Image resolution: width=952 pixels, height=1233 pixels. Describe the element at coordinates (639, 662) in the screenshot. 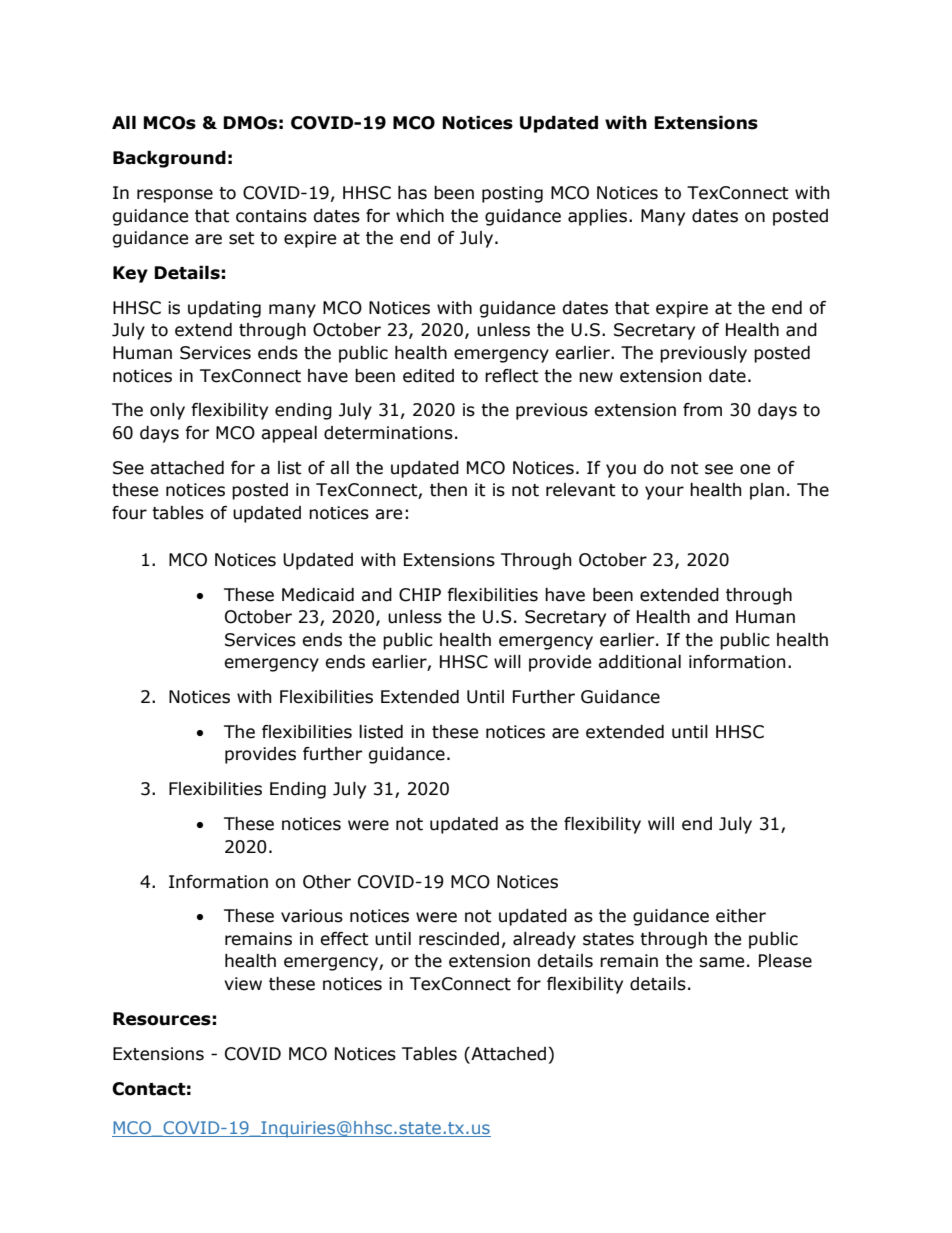

I see `additional` at that location.
